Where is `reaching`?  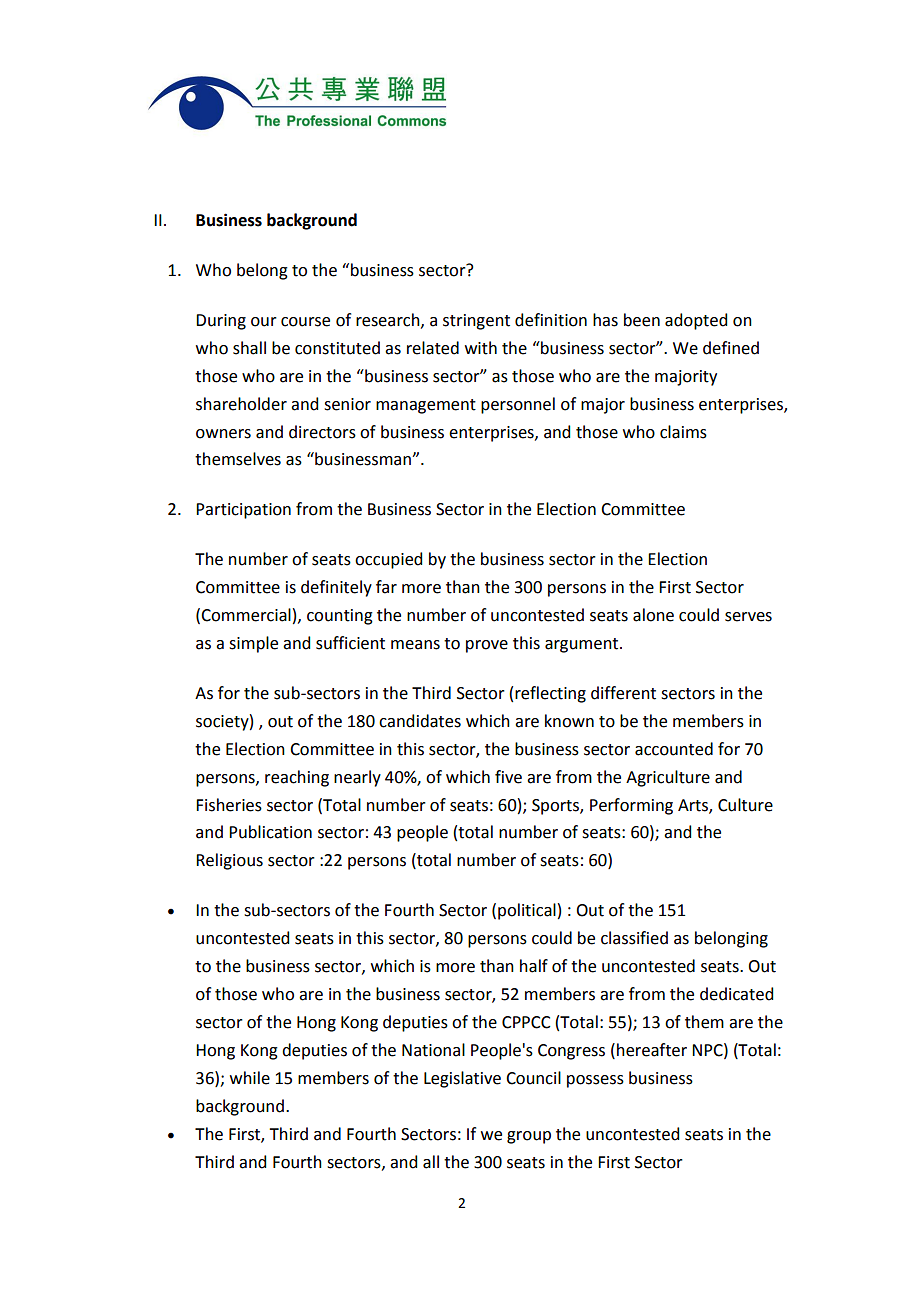
reaching is located at coordinates (297, 778).
